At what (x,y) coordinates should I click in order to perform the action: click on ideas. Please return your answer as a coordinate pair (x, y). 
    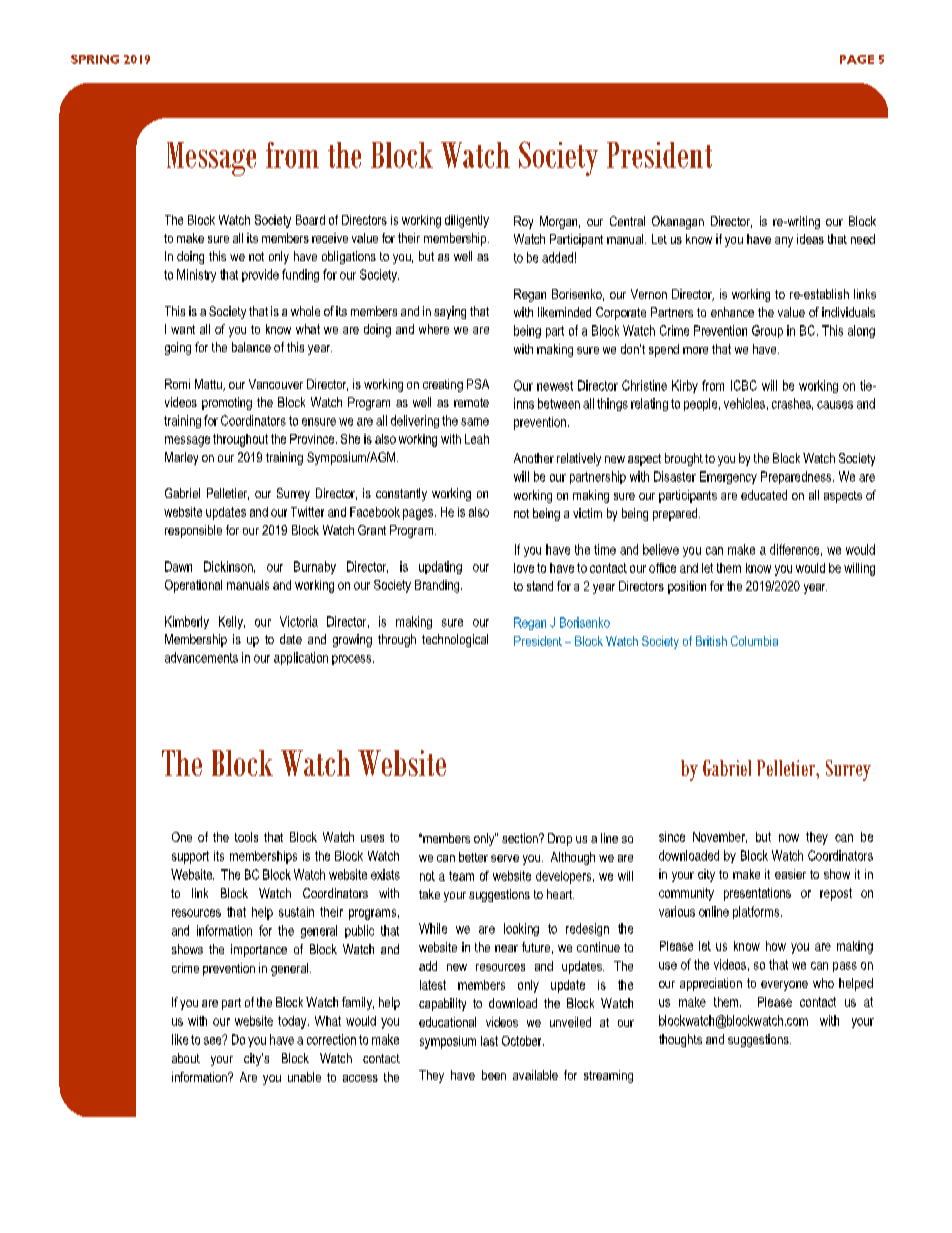
    Looking at the image, I should click on (810, 239).
